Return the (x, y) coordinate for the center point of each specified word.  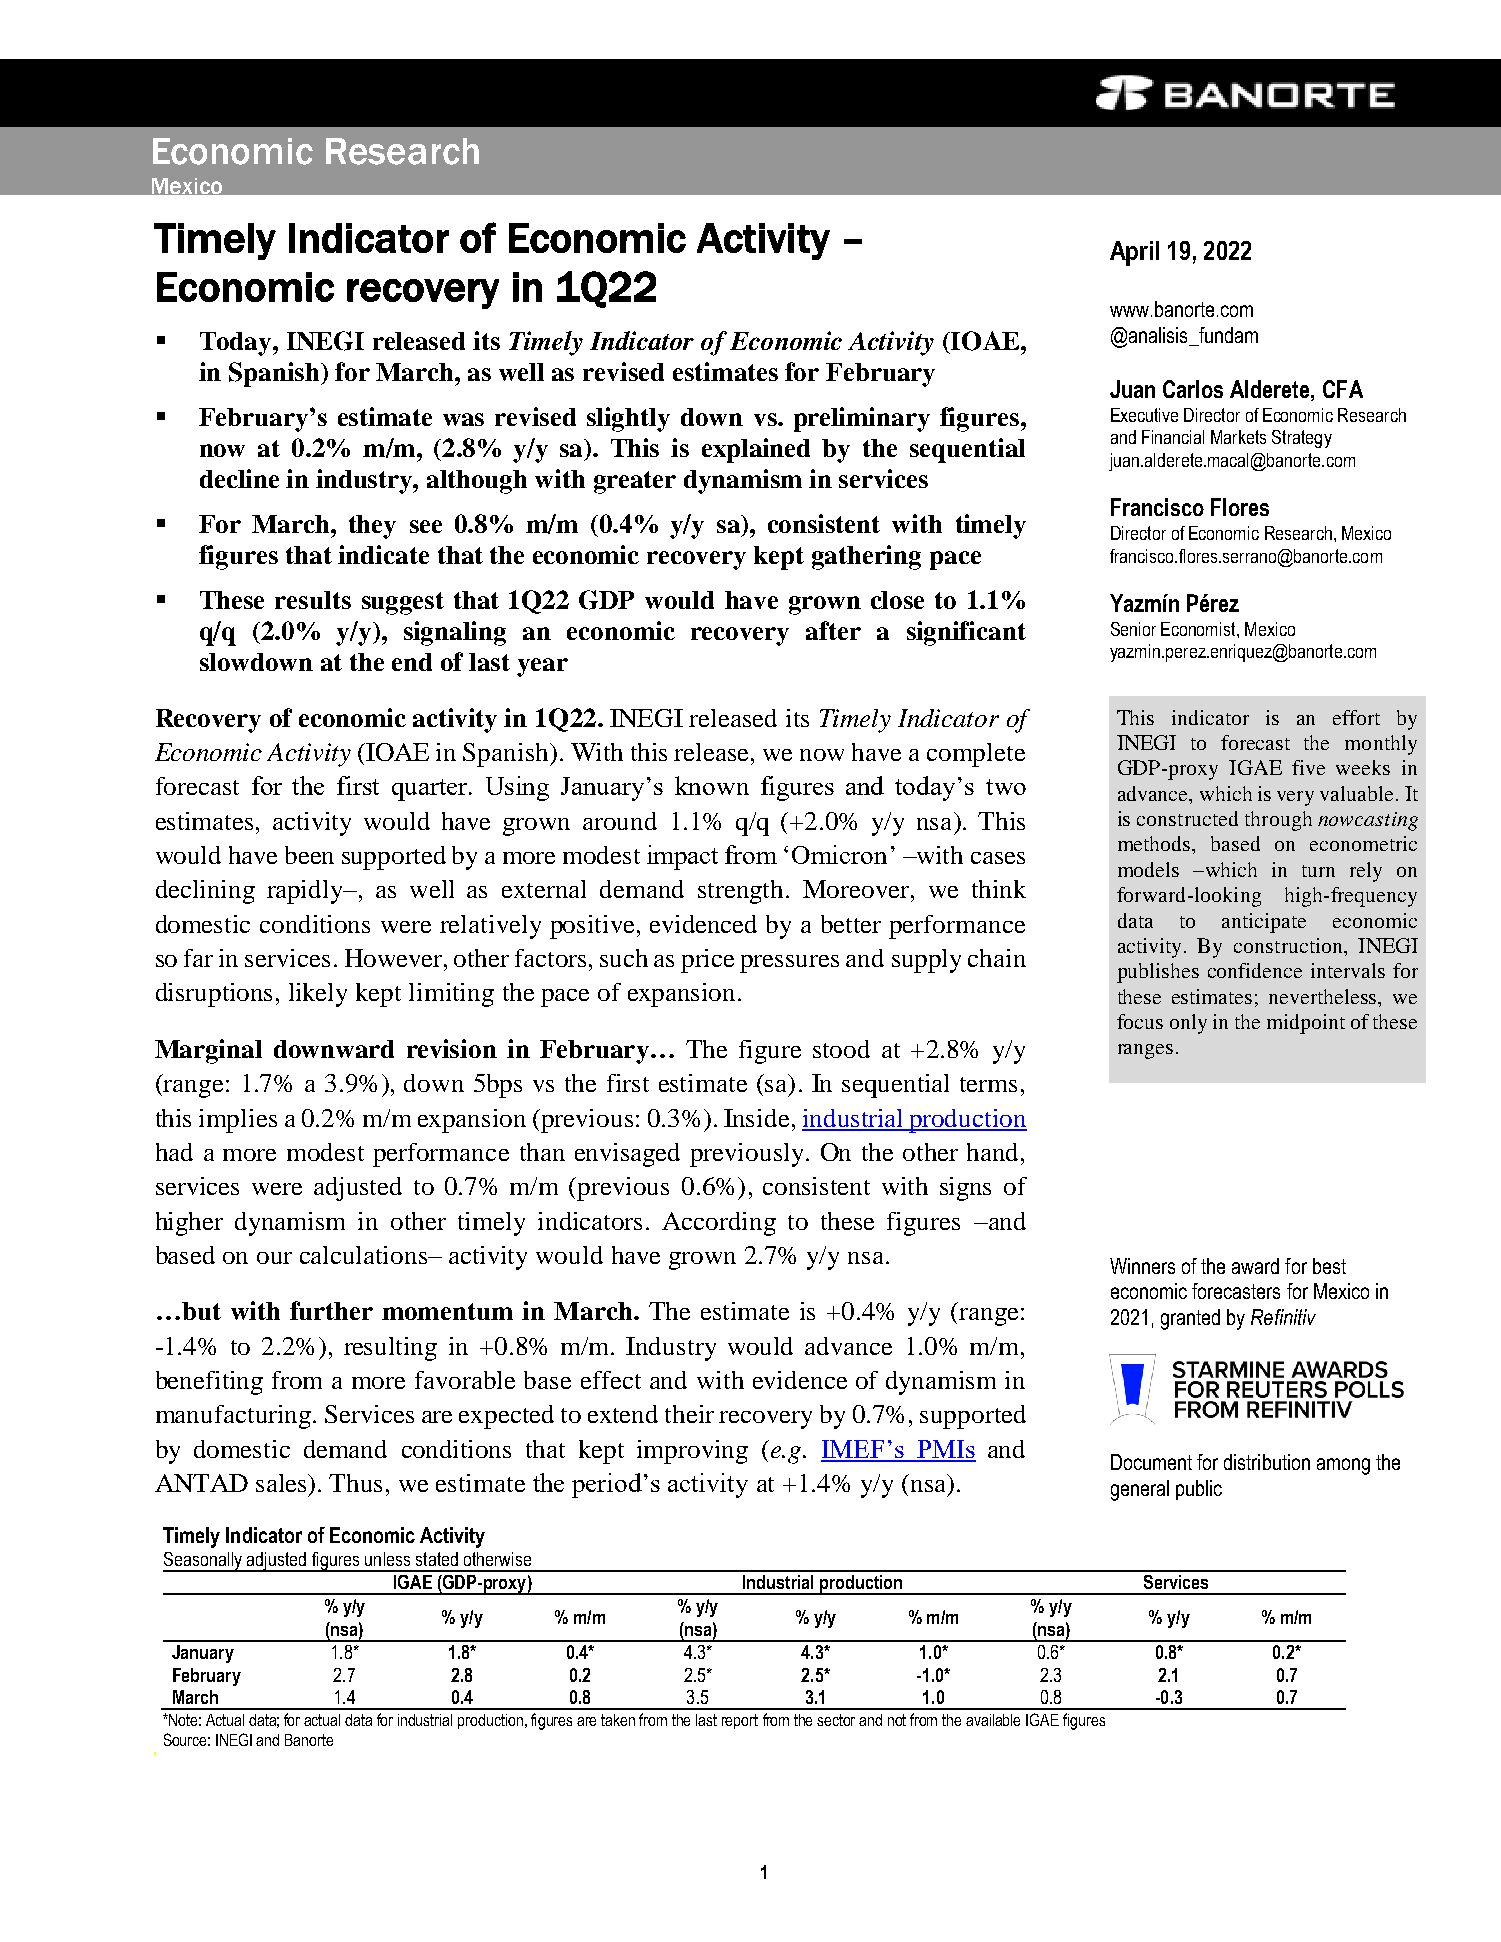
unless (387, 1559)
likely (318, 995)
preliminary (862, 419)
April (1134, 253)
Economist (1199, 629)
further (331, 1310)
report (740, 1721)
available (993, 1720)
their (689, 1414)
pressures (789, 964)
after (833, 630)
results (313, 600)
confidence (1255, 970)
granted (1190, 1319)
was (463, 419)
